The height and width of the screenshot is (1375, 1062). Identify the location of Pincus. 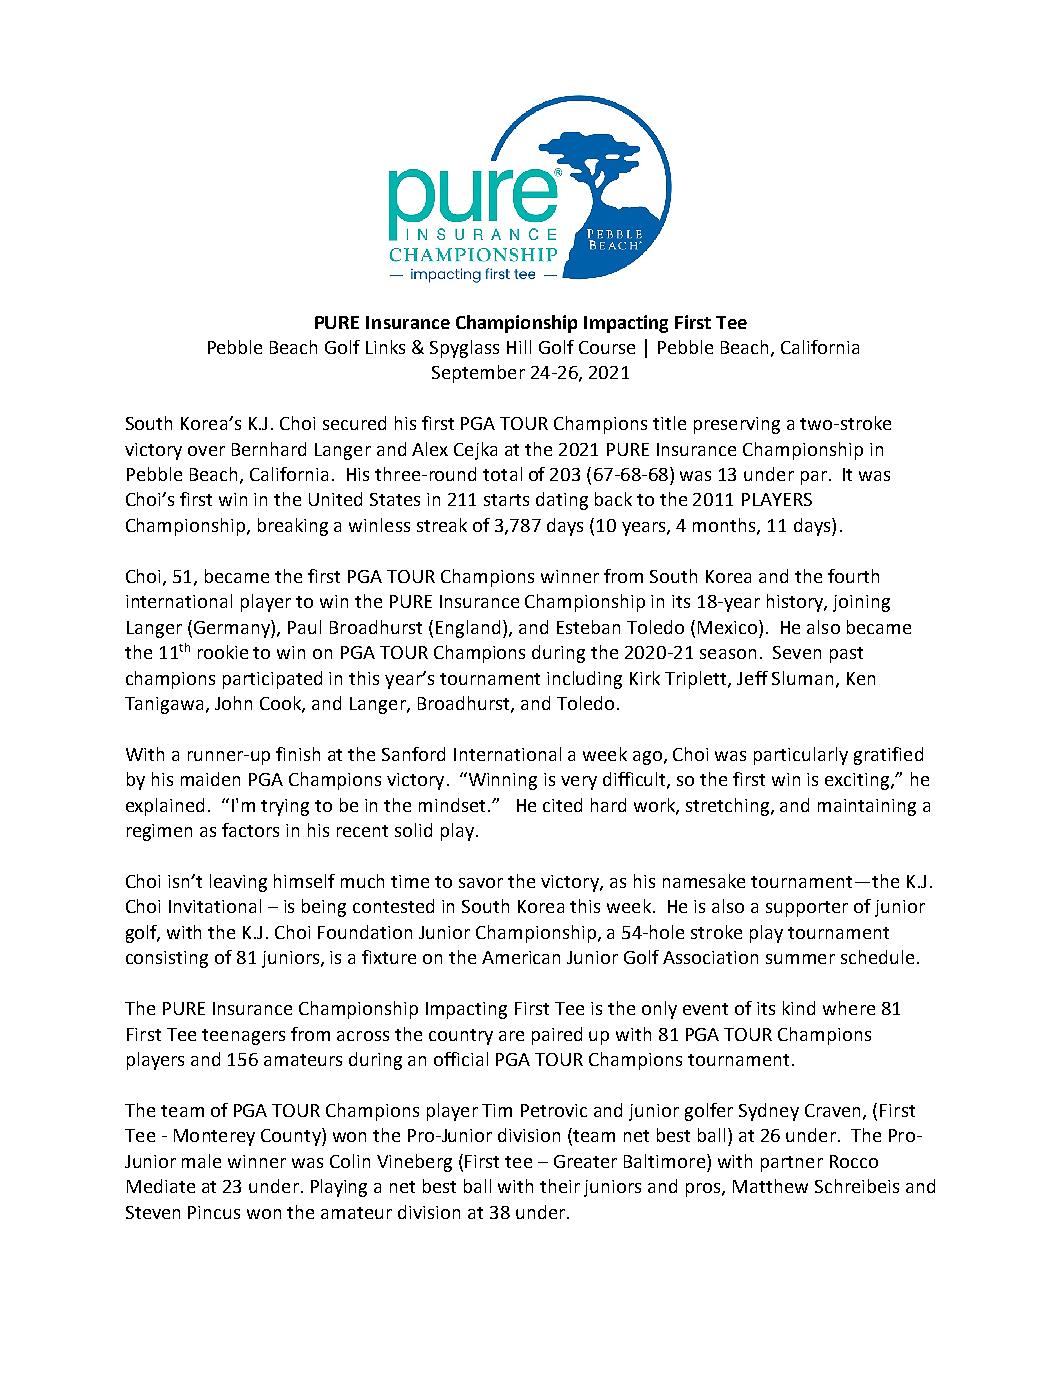
(214, 1212).
